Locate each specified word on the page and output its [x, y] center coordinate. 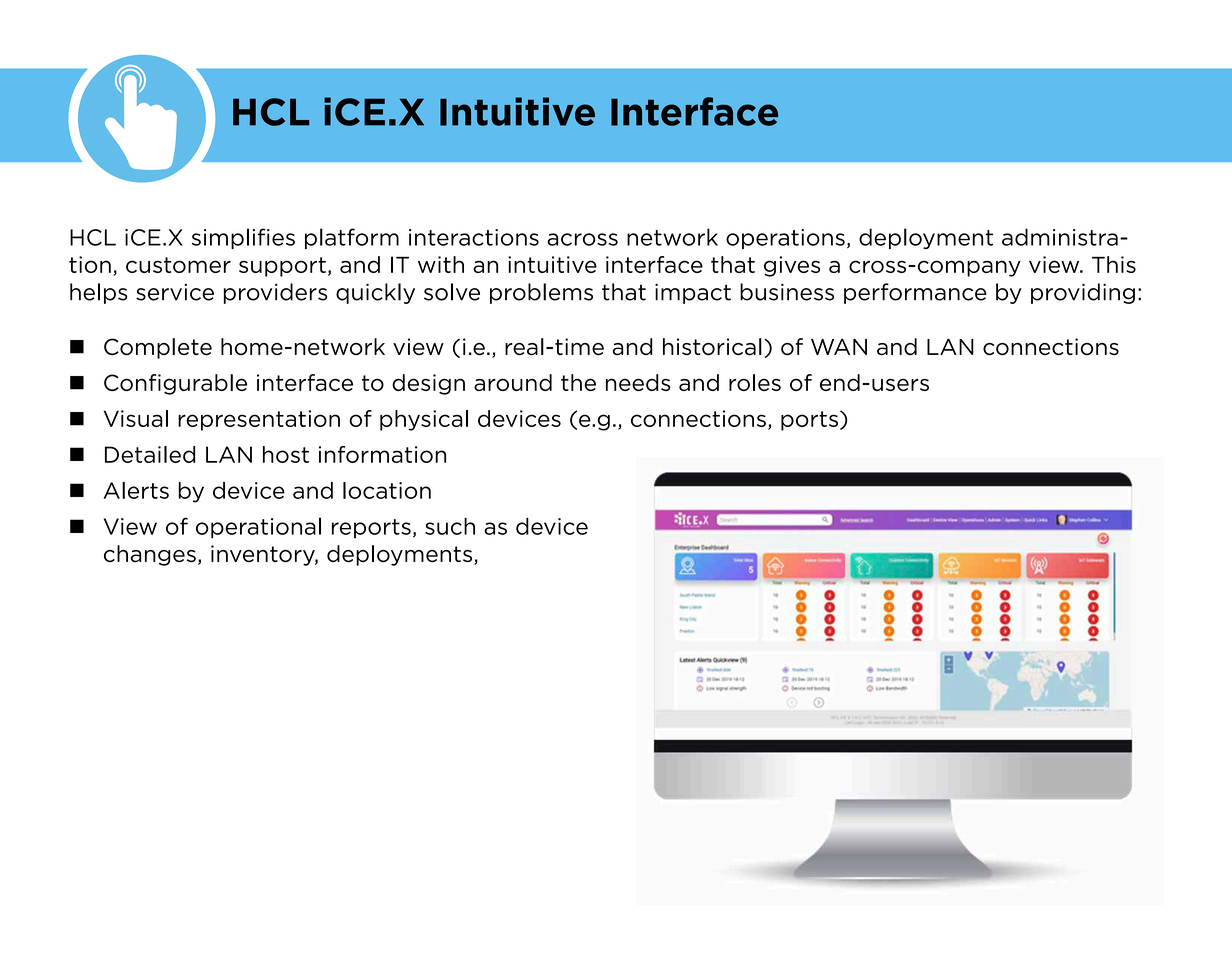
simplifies [243, 238]
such [450, 526]
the [578, 382]
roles [755, 382]
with [441, 264]
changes [150, 555]
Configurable [175, 384]
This [1114, 264]
